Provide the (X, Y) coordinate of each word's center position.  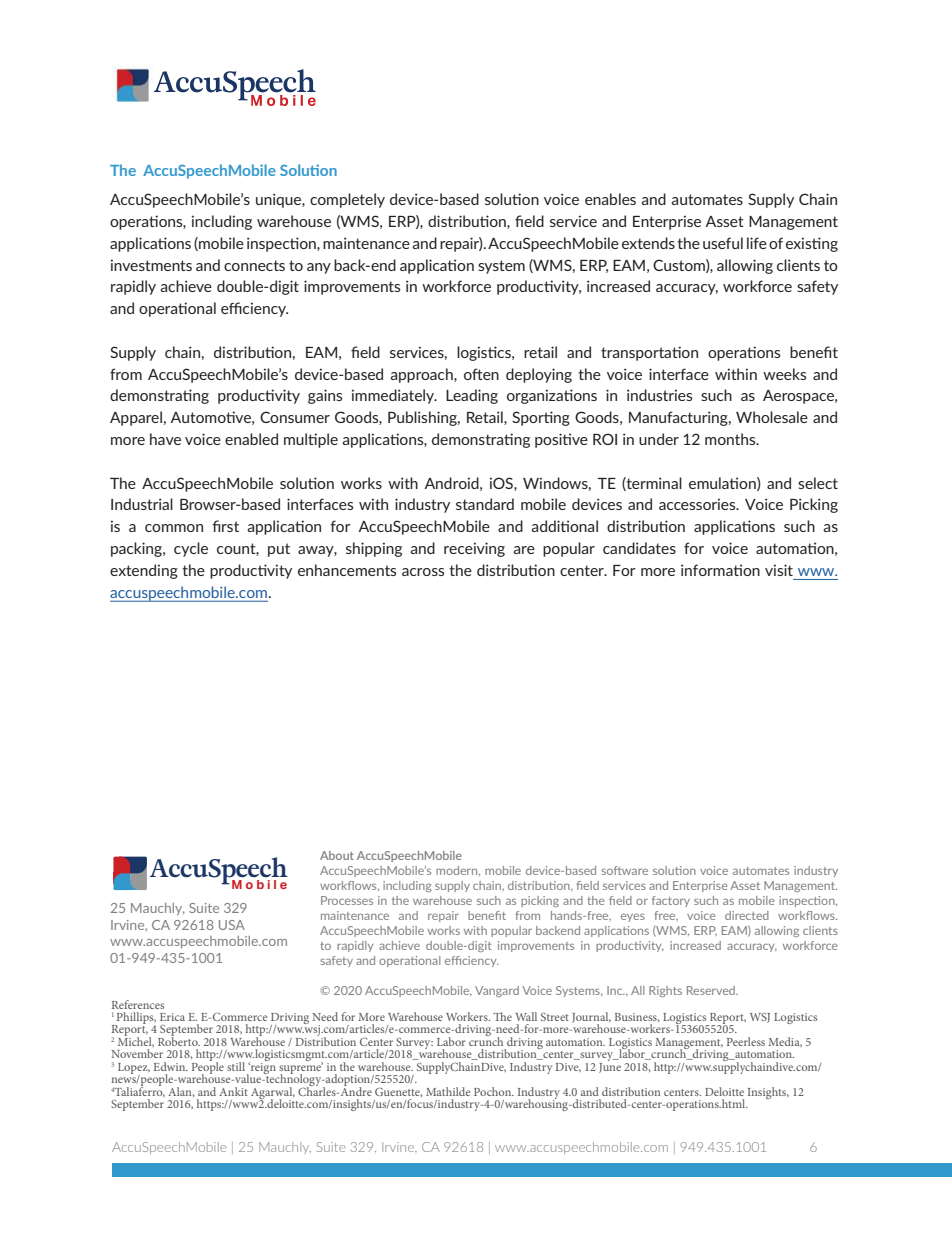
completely (347, 200)
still (236, 1066)
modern (458, 871)
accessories (698, 504)
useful (723, 243)
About (337, 855)
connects (254, 265)
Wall (526, 1016)
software (624, 870)
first (225, 526)
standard (485, 504)
